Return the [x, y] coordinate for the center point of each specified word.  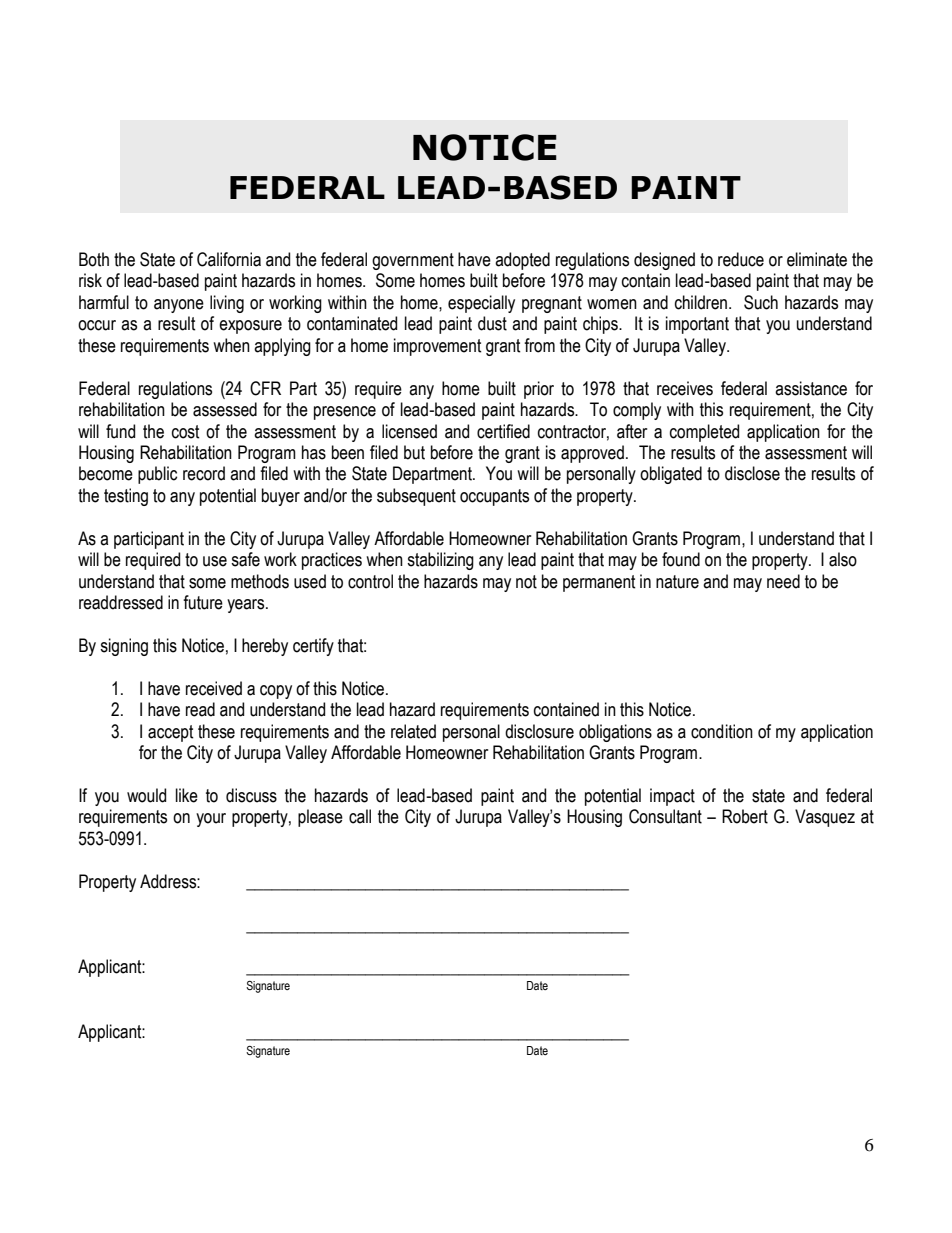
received [214, 688]
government [413, 261]
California [229, 259]
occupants [494, 497]
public [157, 475]
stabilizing [440, 561]
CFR [265, 388]
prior [539, 390]
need [783, 581]
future [203, 602]
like [187, 795]
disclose [752, 473]
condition [722, 731]
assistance [811, 388]
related [413, 731]
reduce [741, 259]
